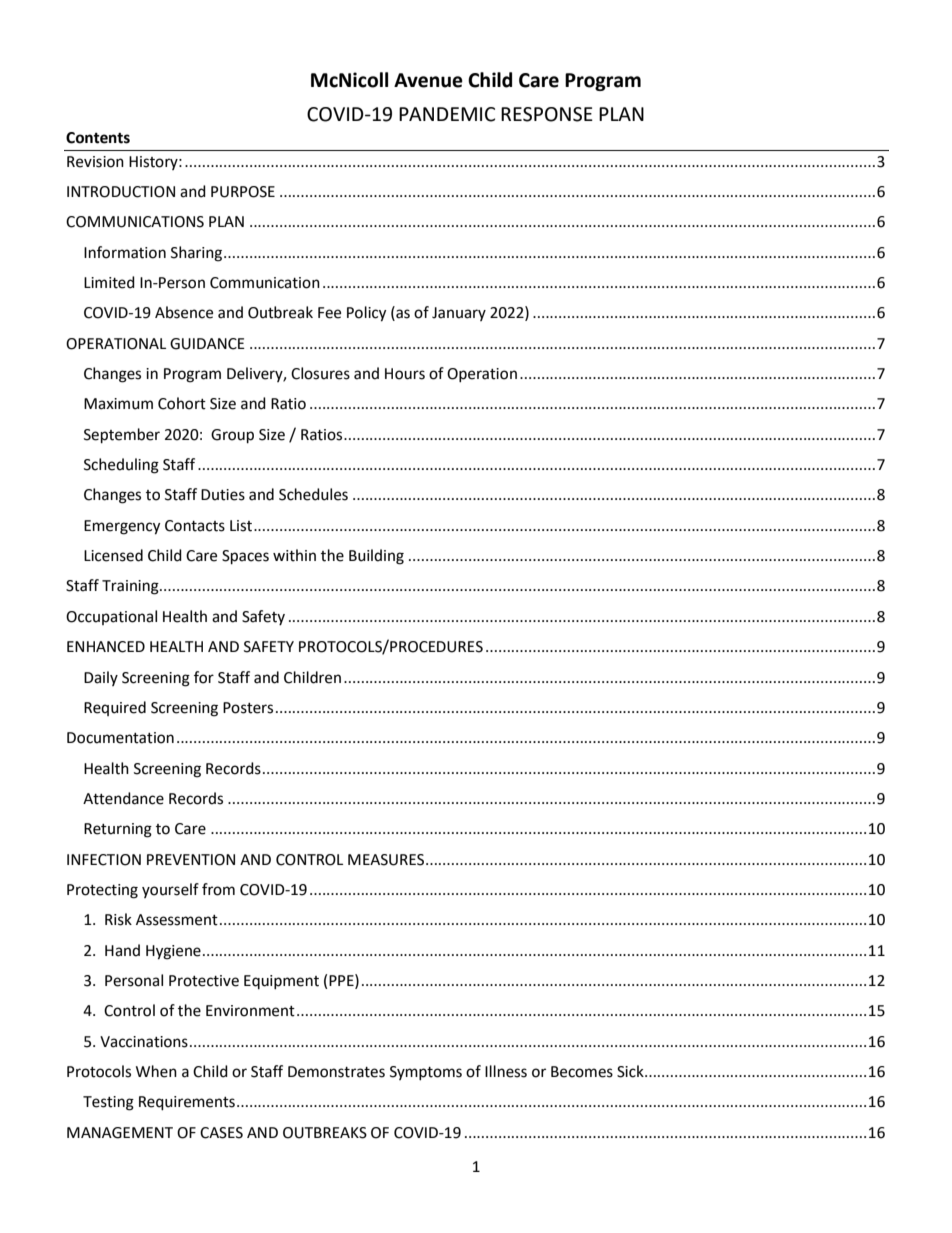 The width and height of the document is (952, 1233). Describe the element at coordinates (218, 889) in the document. I see `from` at that location.
